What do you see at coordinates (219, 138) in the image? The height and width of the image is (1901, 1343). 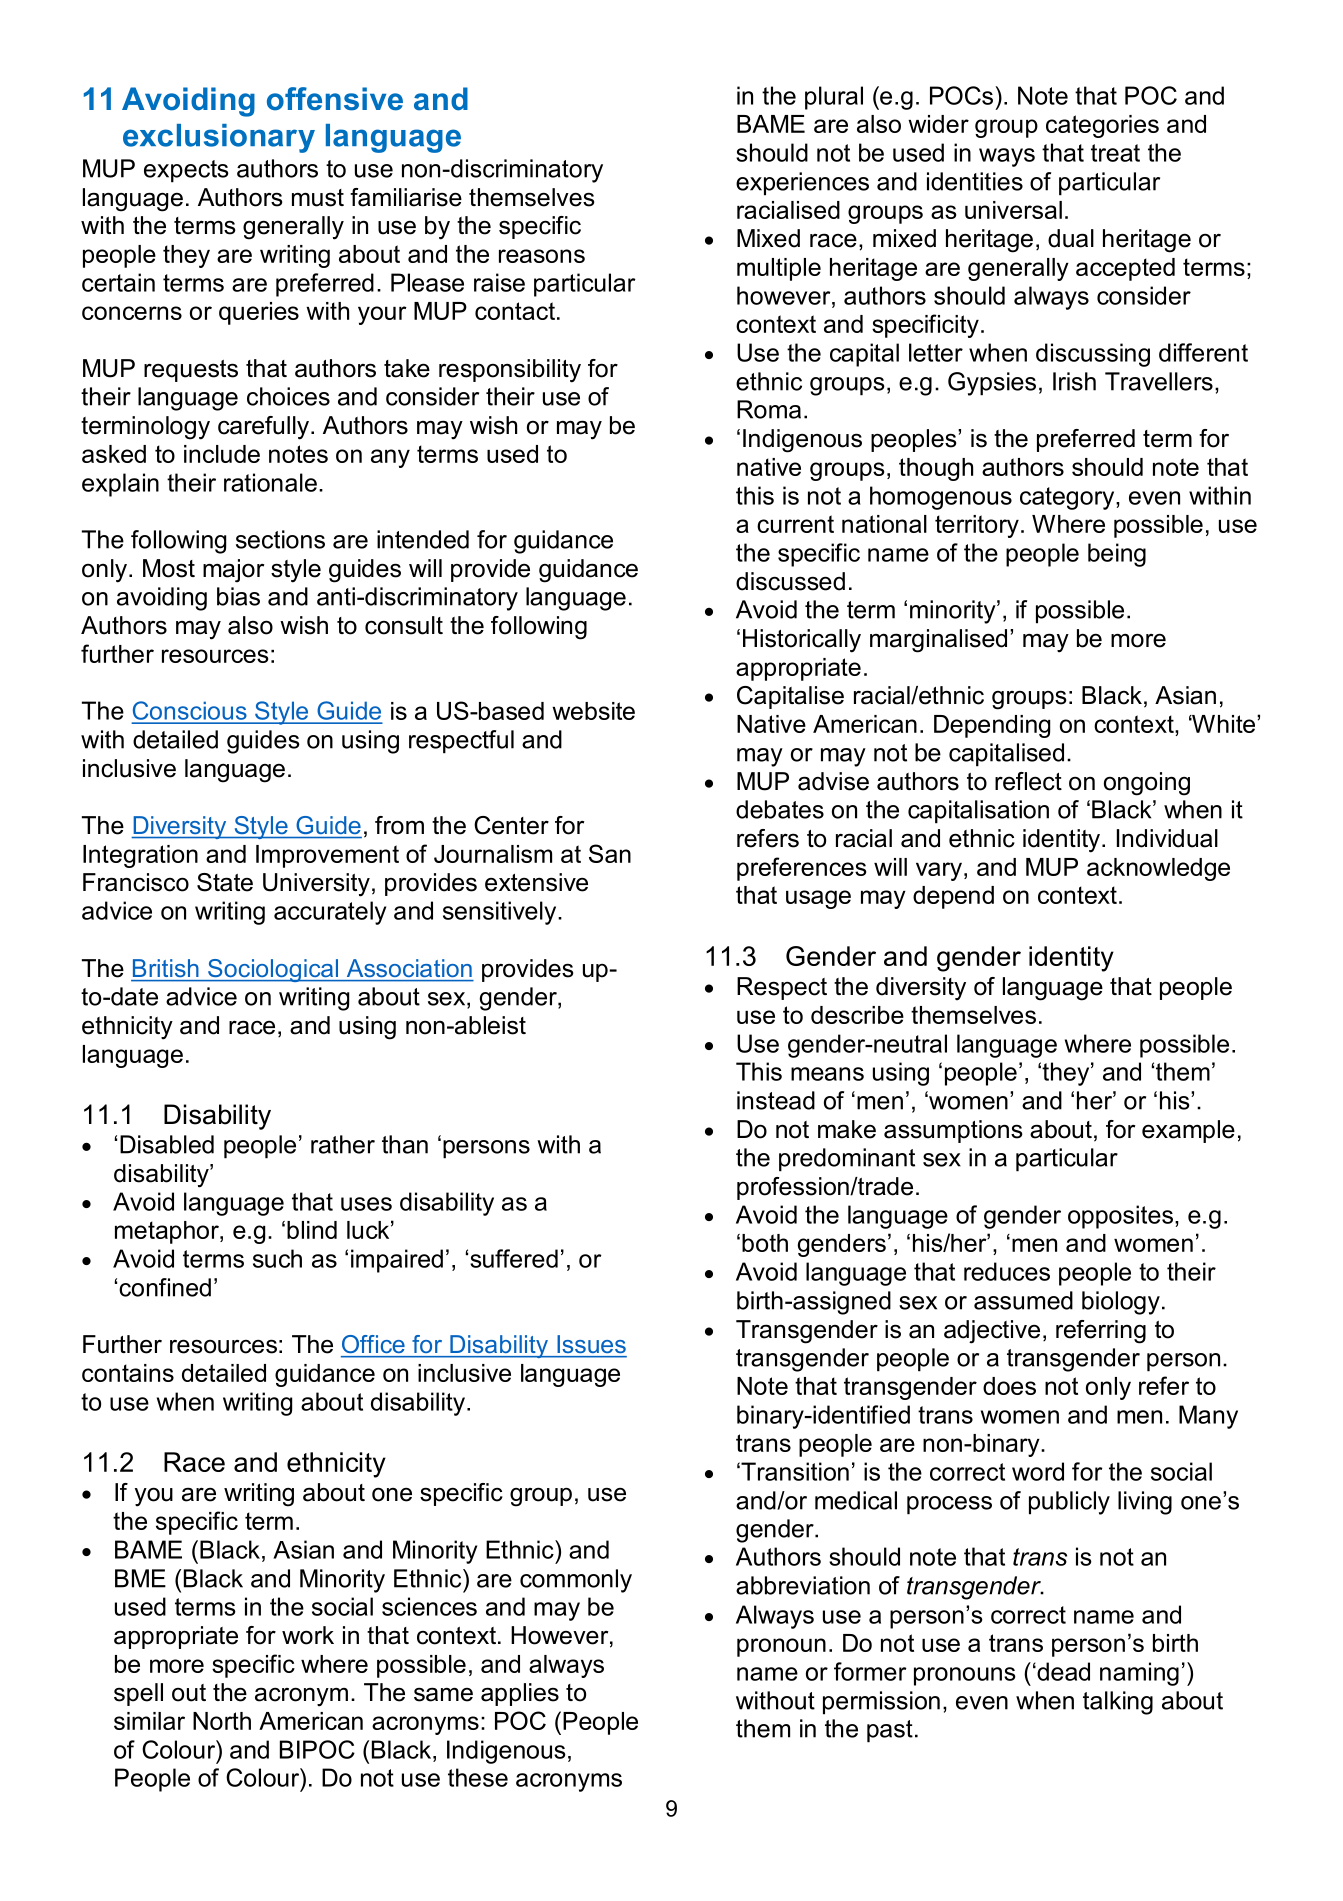 I see `exclusionary` at bounding box center [219, 138].
